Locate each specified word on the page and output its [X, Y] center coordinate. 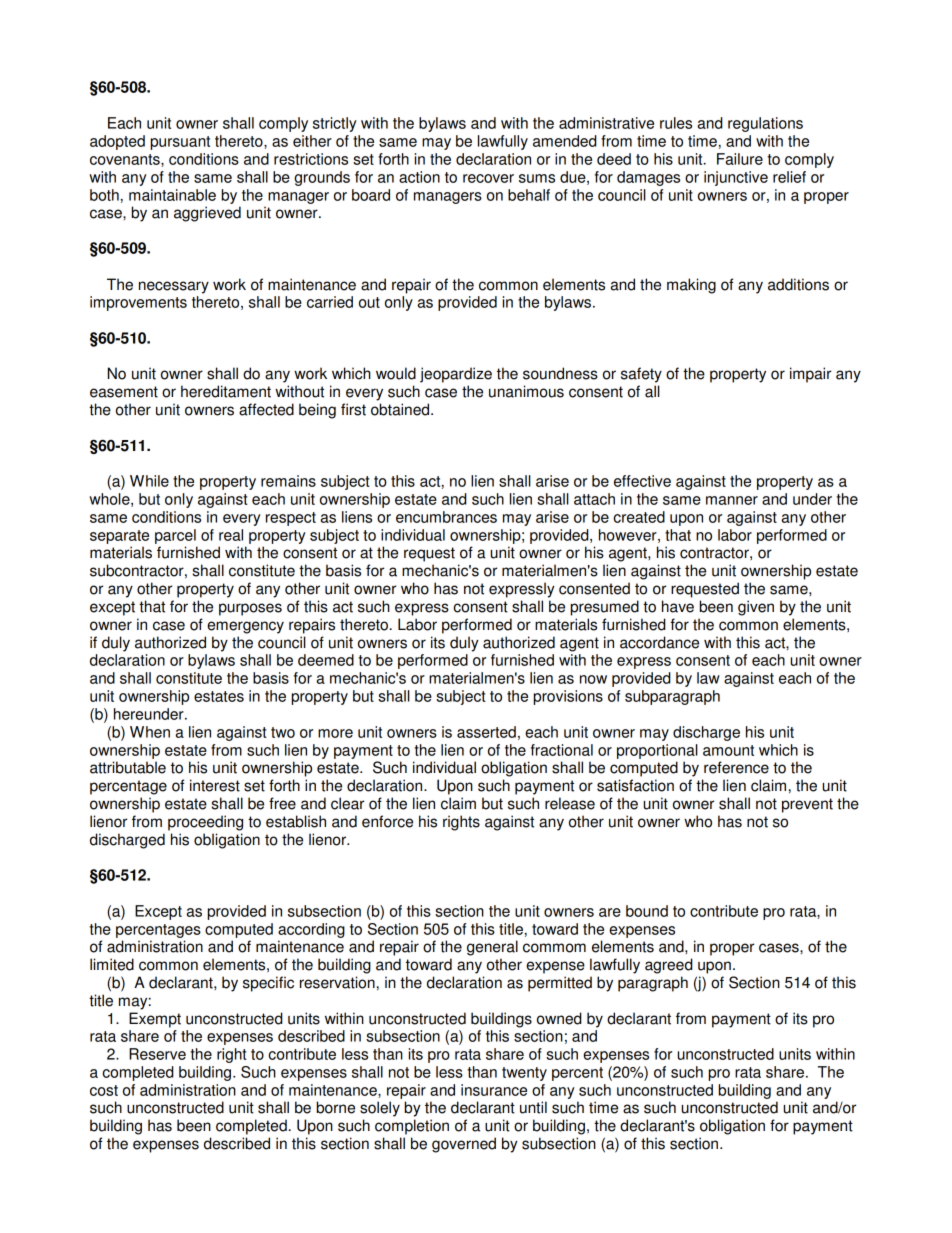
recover [488, 178]
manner [732, 500]
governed [464, 1145]
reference [736, 767]
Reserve [157, 1054]
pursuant [180, 143]
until [533, 1107]
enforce [387, 821]
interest [215, 785]
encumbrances [446, 517]
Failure [740, 159]
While [149, 481]
